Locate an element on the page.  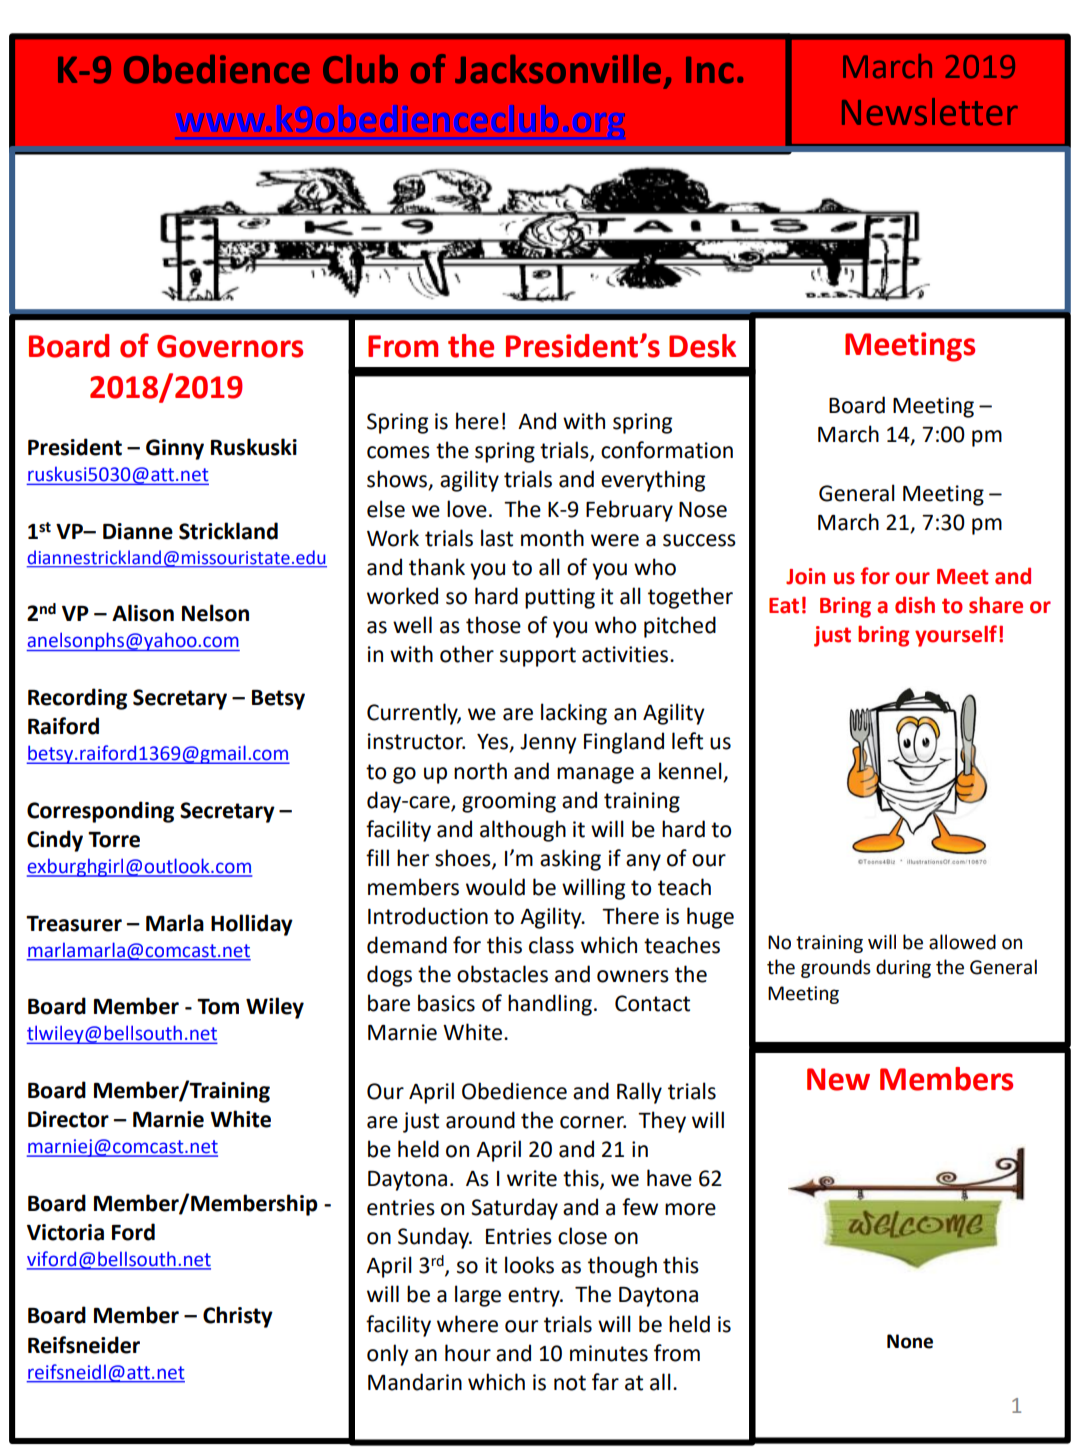
Recording is located at coordinates (77, 699).
